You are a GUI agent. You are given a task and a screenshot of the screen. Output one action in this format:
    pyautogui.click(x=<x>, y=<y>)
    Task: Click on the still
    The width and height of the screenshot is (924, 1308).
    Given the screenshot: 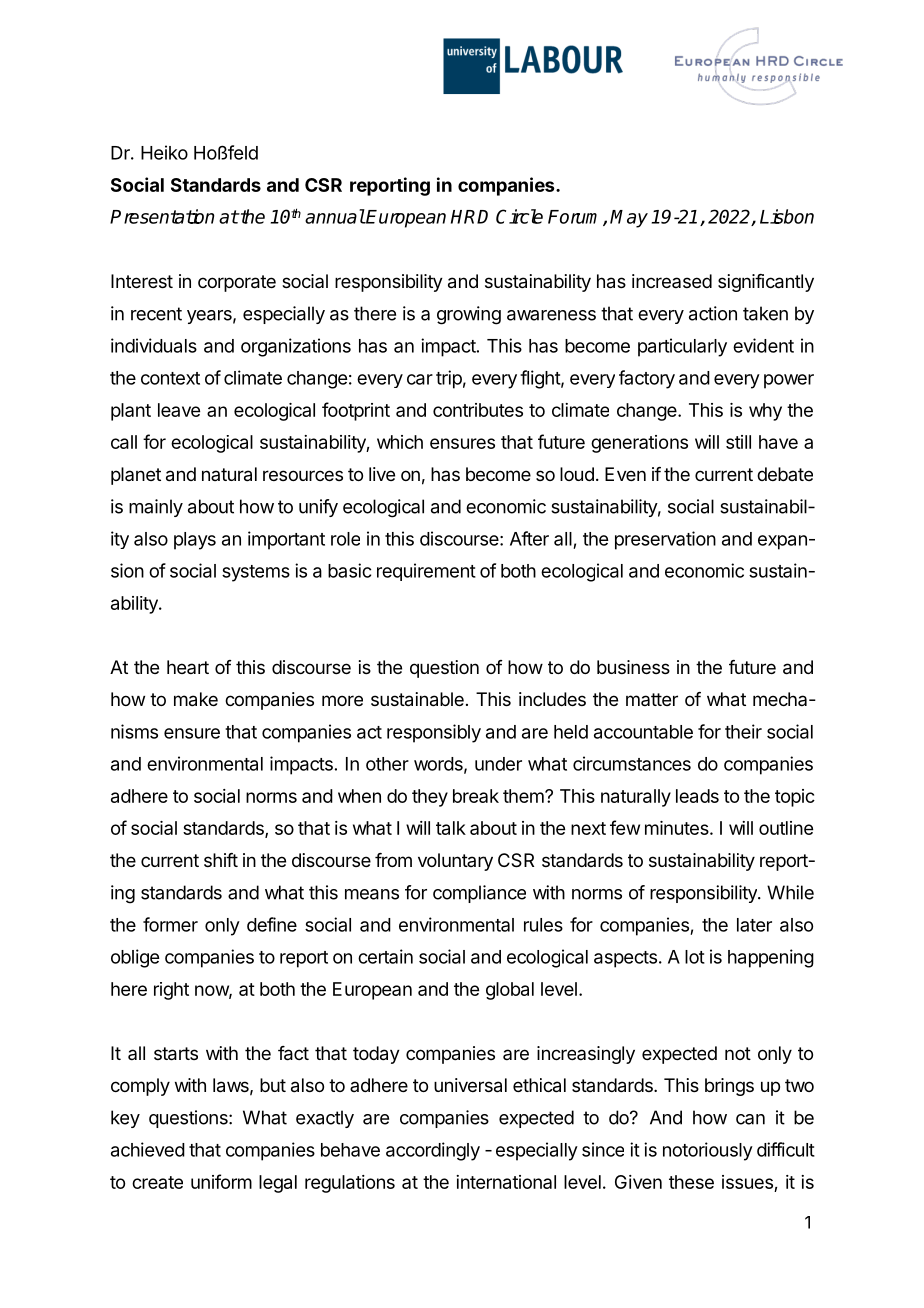 What is the action you would take?
    pyautogui.click(x=738, y=442)
